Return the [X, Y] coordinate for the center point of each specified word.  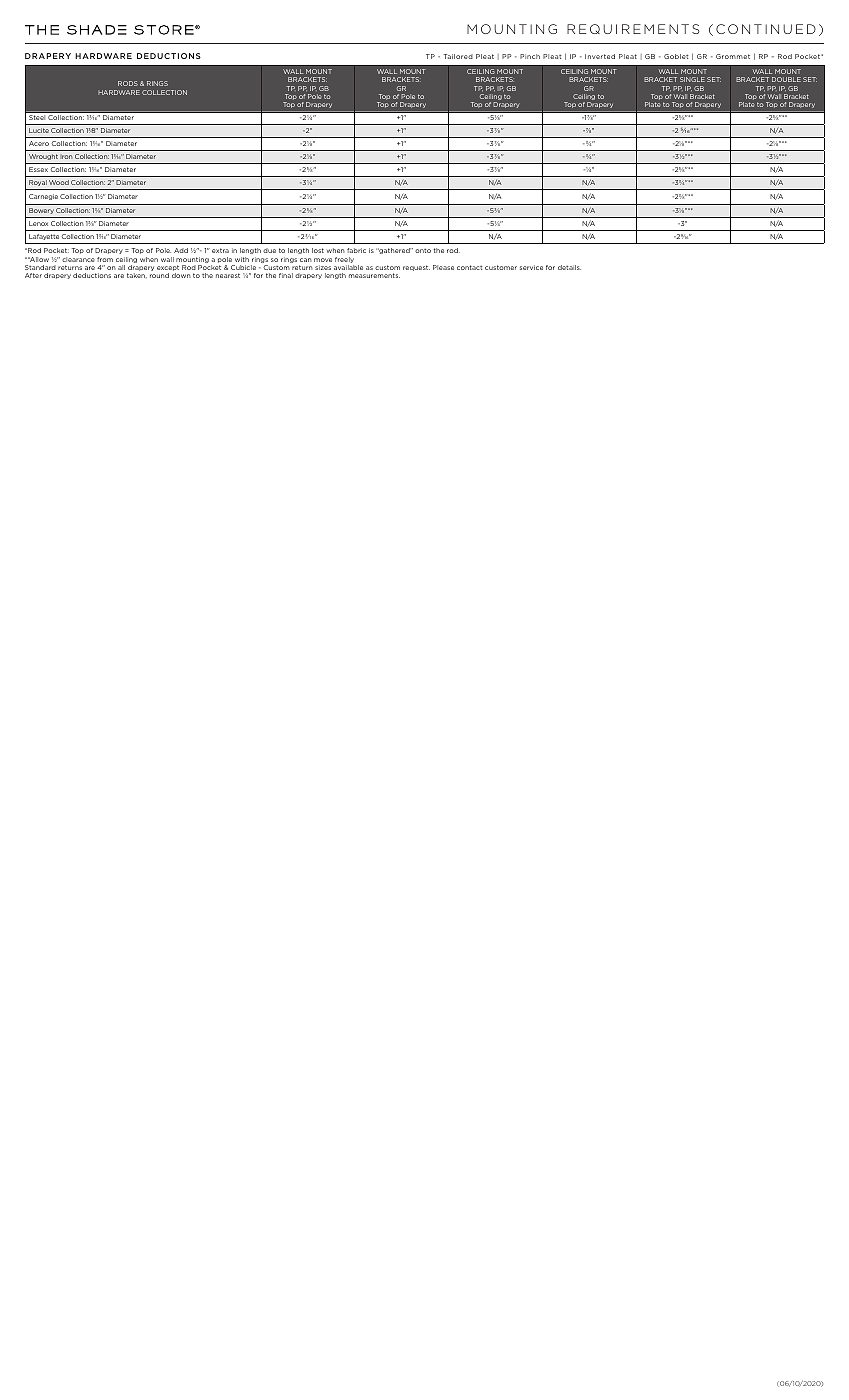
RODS [128, 83]
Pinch [530, 56]
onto [423, 251]
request [416, 268]
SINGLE [692, 79]
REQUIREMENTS [633, 29]
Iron [66, 156]
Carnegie [43, 197]
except [168, 269]
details [569, 267]
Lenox [38, 223]
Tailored [458, 56]
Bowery [41, 211]
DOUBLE [786, 79]
